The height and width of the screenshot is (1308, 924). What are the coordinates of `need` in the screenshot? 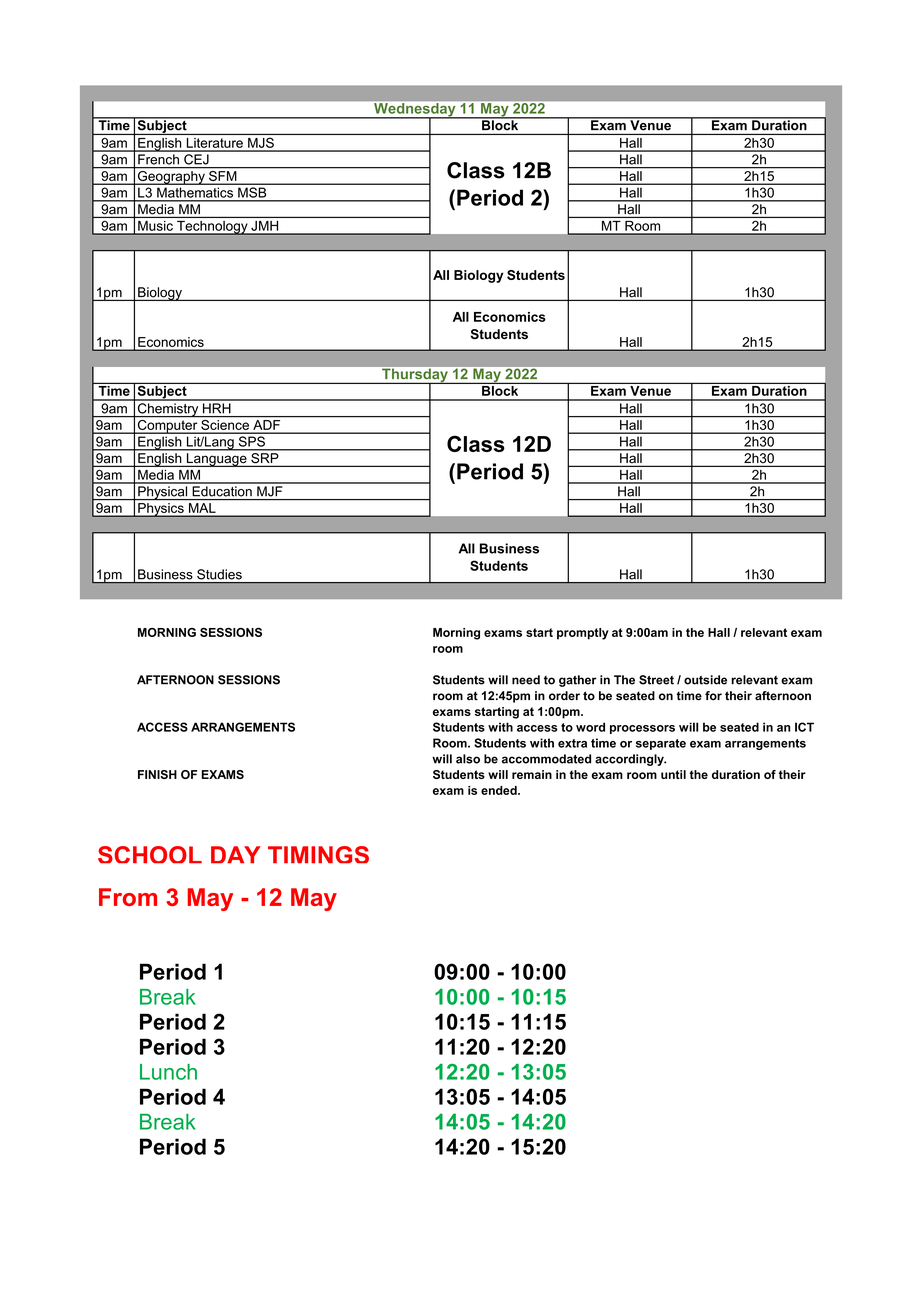 It's located at (526, 680).
